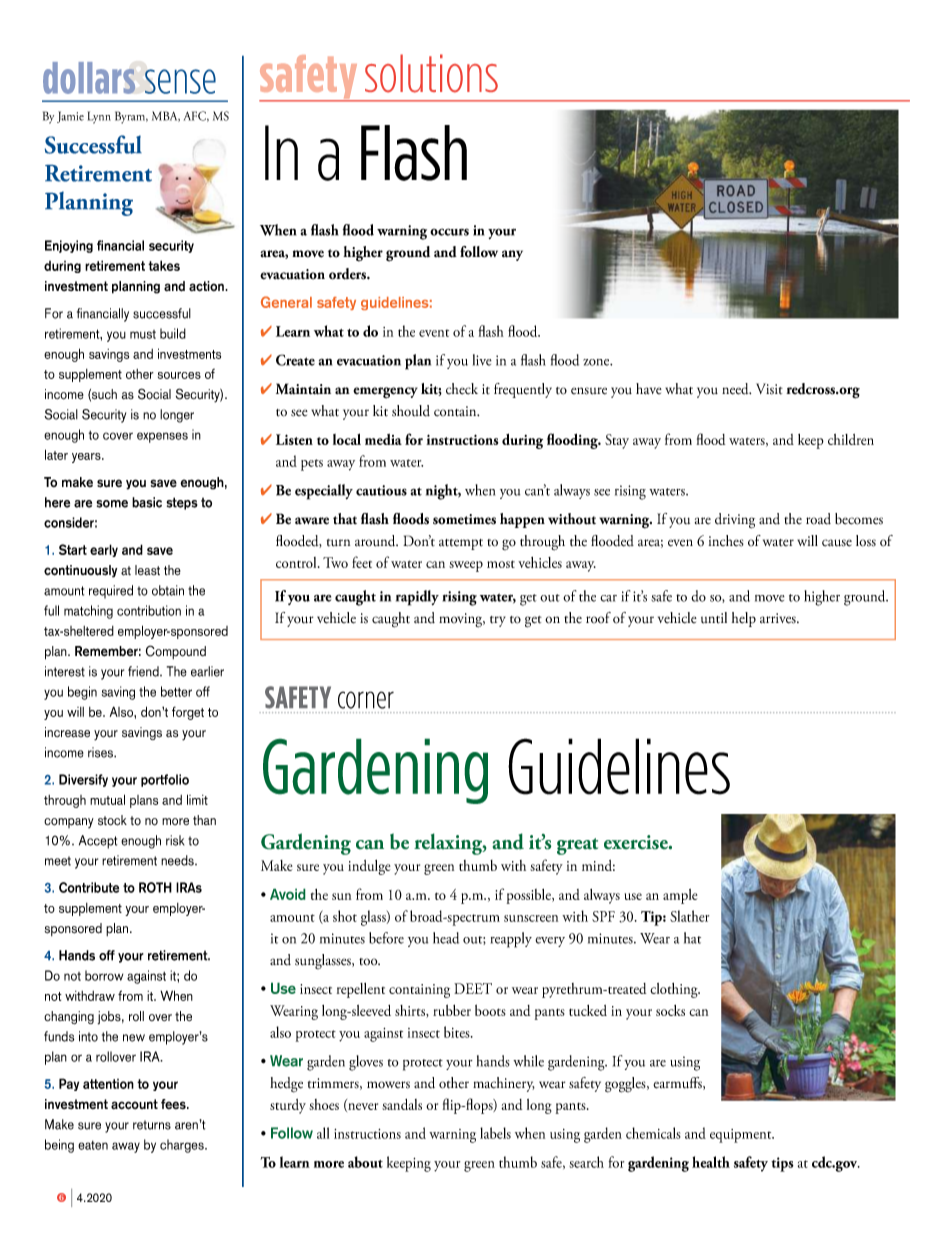  Describe the element at coordinates (149, 610) in the screenshot. I see `contribution` at that location.
